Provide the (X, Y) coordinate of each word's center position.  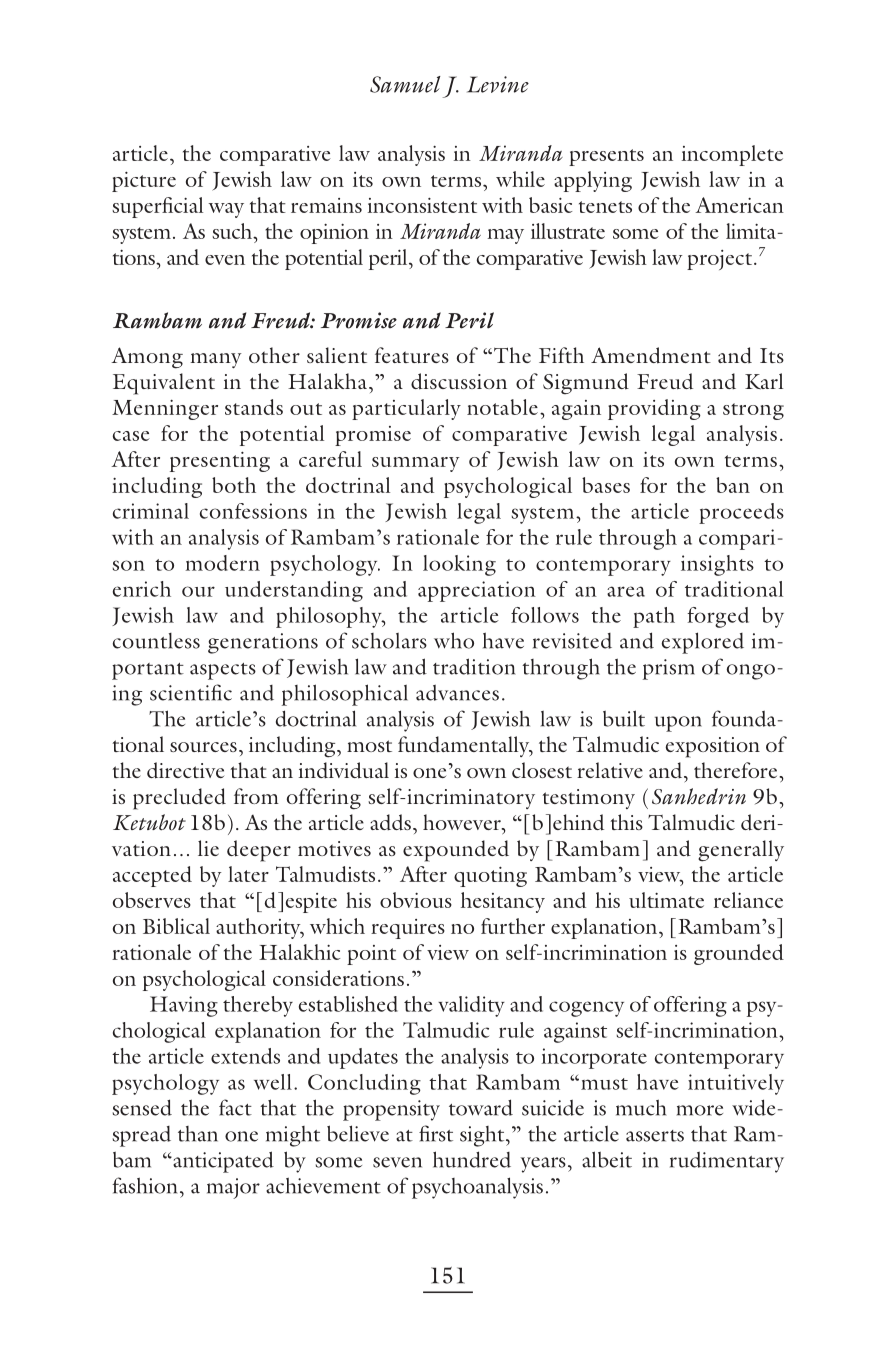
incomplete (732, 155)
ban (733, 485)
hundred (472, 1159)
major (233, 1188)
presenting (220, 462)
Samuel (405, 84)
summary (416, 464)
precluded (179, 799)
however (463, 822)
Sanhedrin (699, 796)
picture (144, 182)
